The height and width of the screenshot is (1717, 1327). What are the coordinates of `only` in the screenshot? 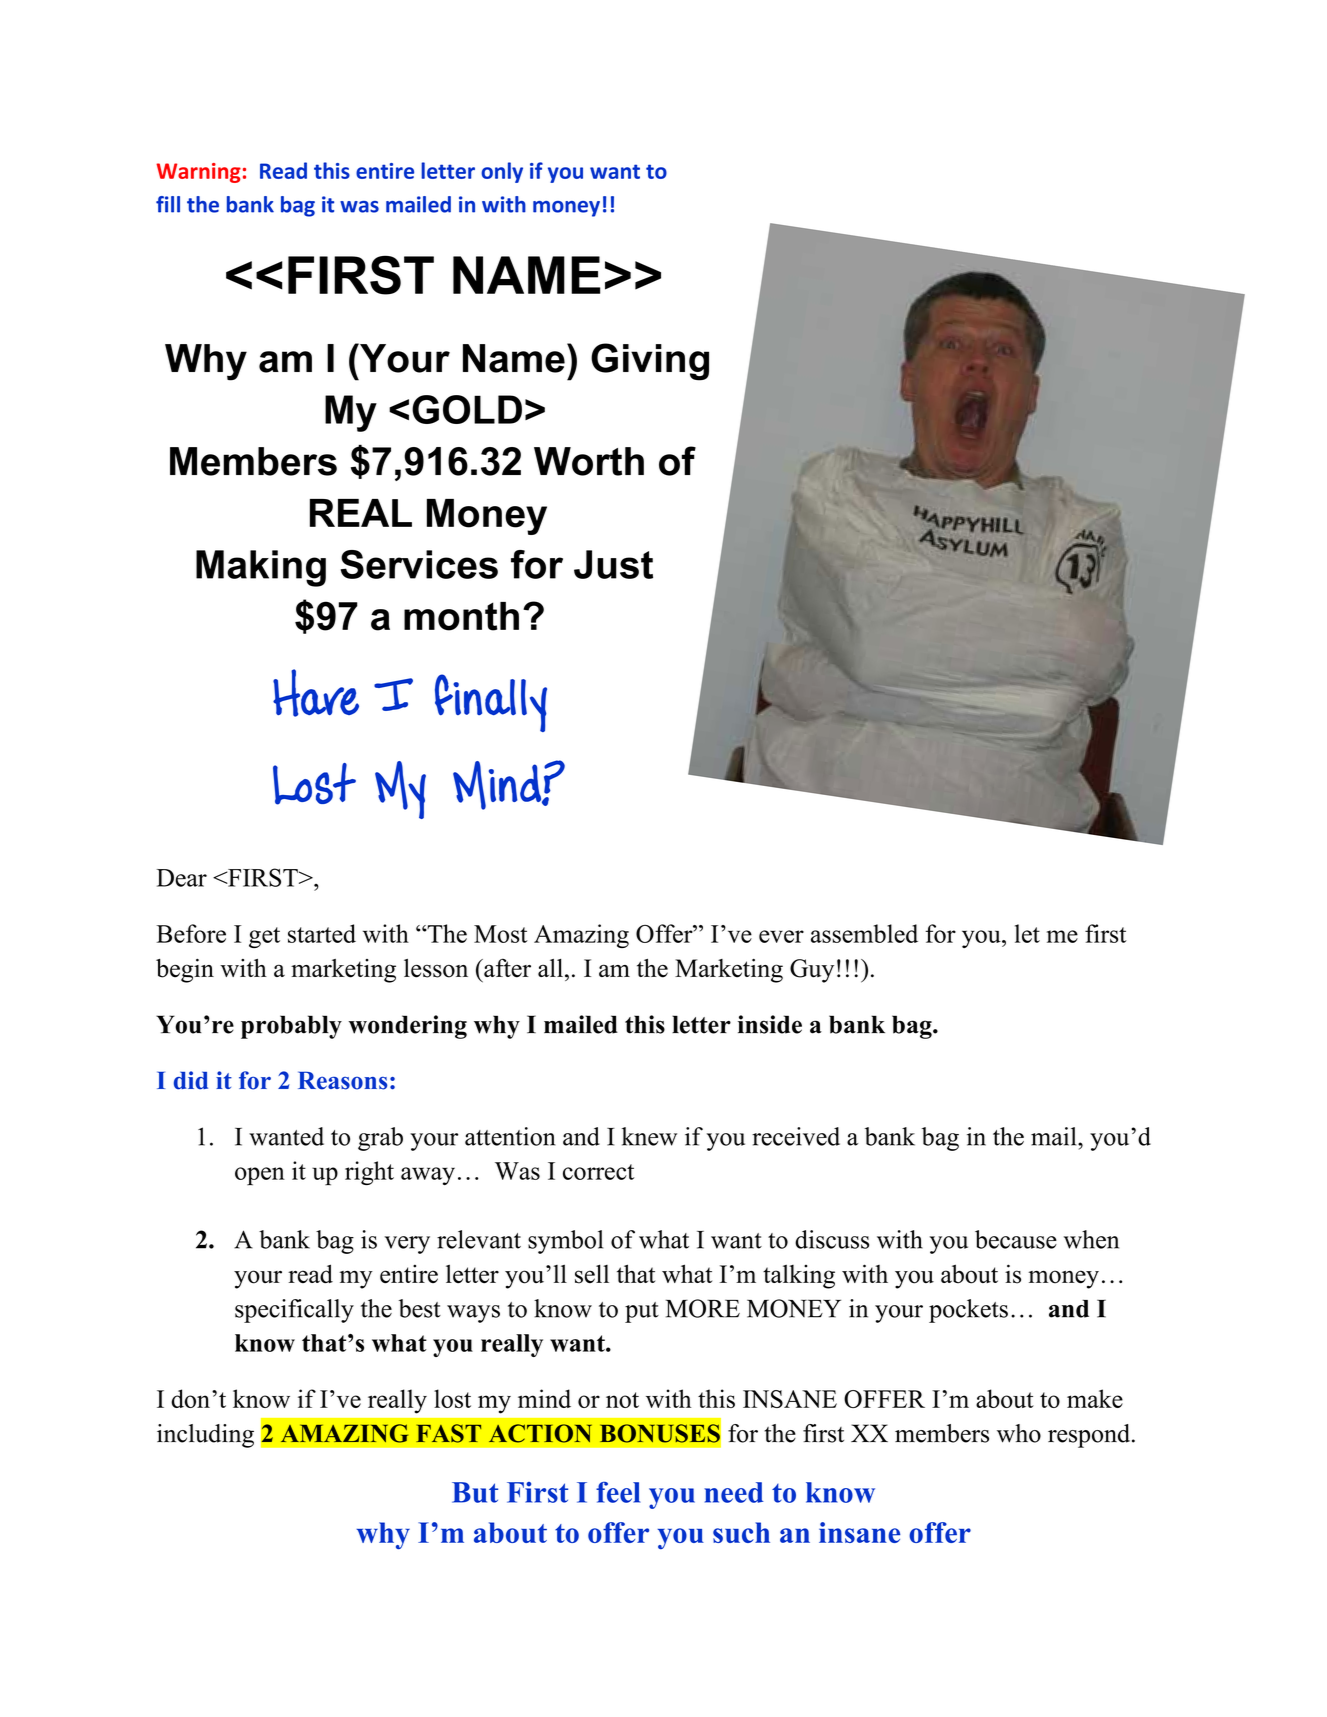 It's located at (502, 172).
